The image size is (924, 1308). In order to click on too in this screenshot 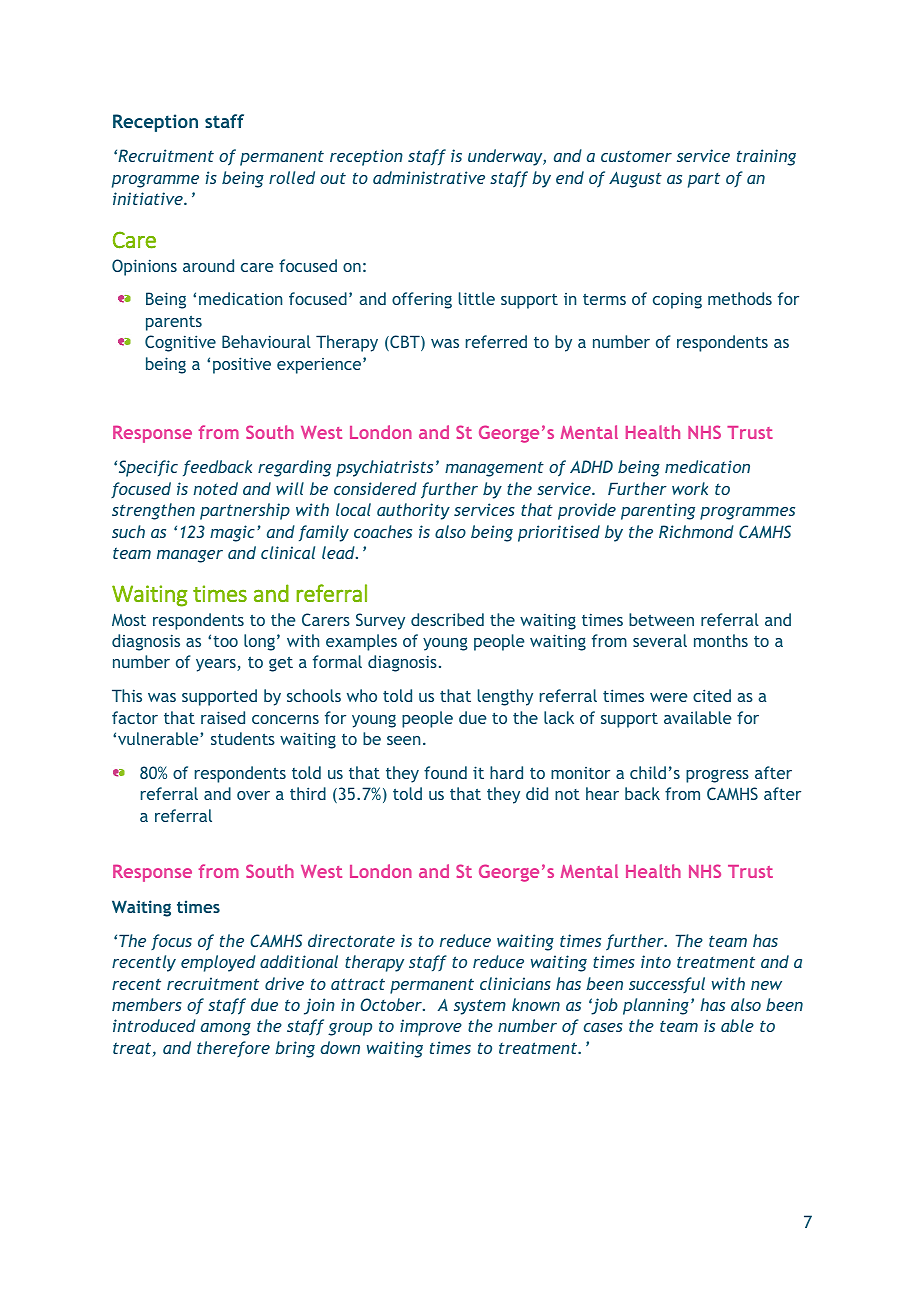, I will do `click(225, 641)`.
